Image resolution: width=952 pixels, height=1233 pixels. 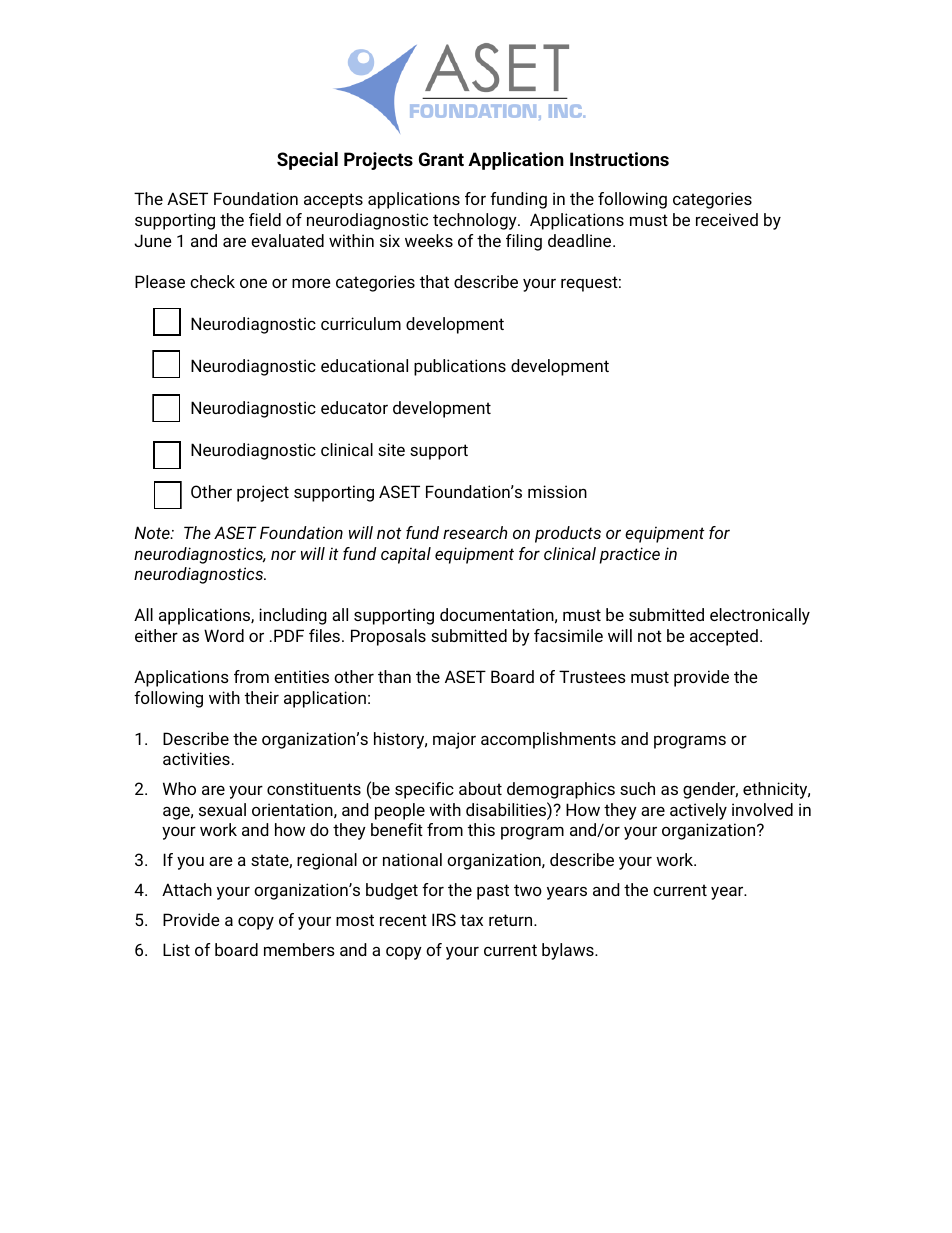 I want to click on Grant, so click(x=441, y=159).
